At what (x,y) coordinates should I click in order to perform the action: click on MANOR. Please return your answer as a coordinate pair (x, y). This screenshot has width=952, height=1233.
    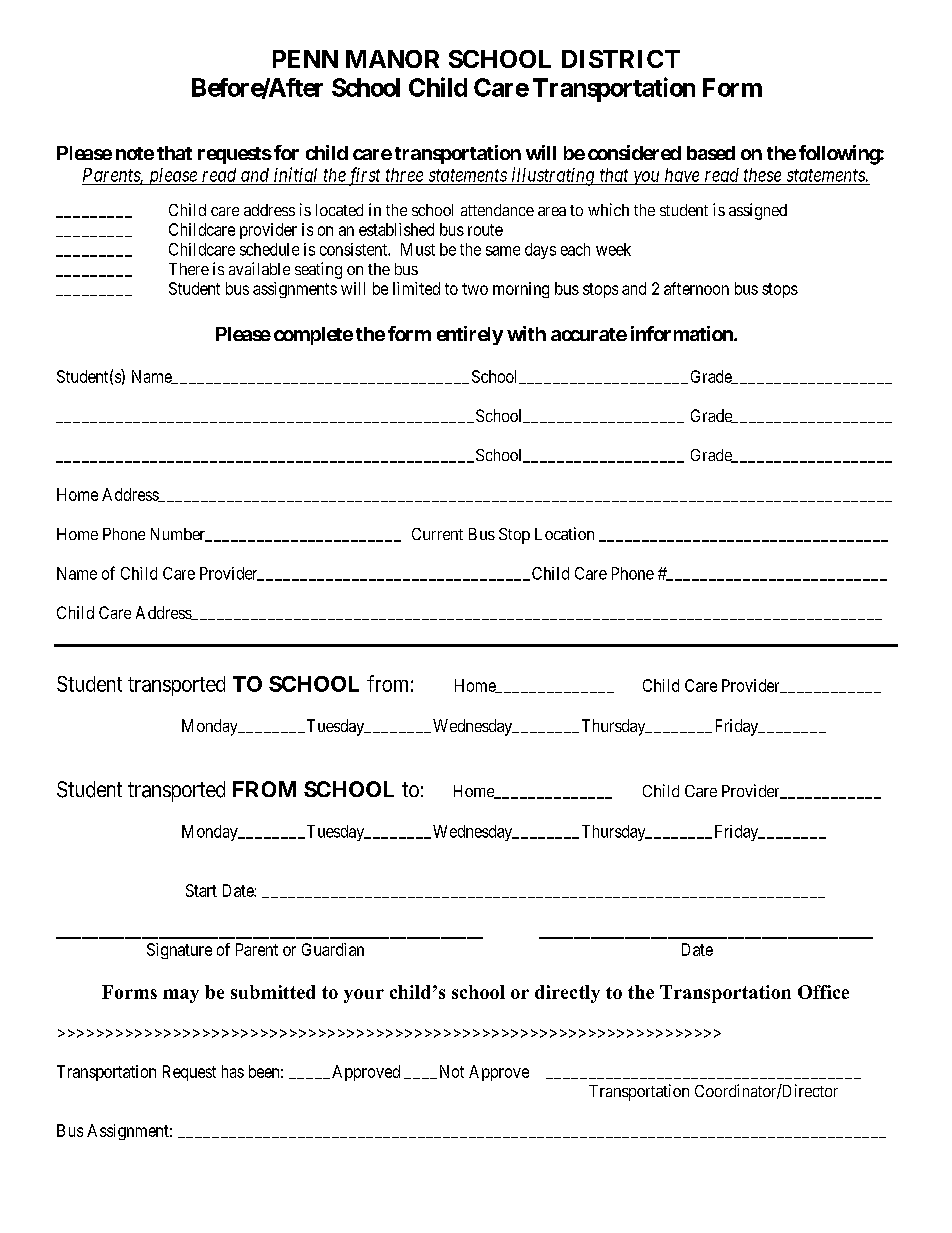
    Looking at the image, I should click on (392, 59).
